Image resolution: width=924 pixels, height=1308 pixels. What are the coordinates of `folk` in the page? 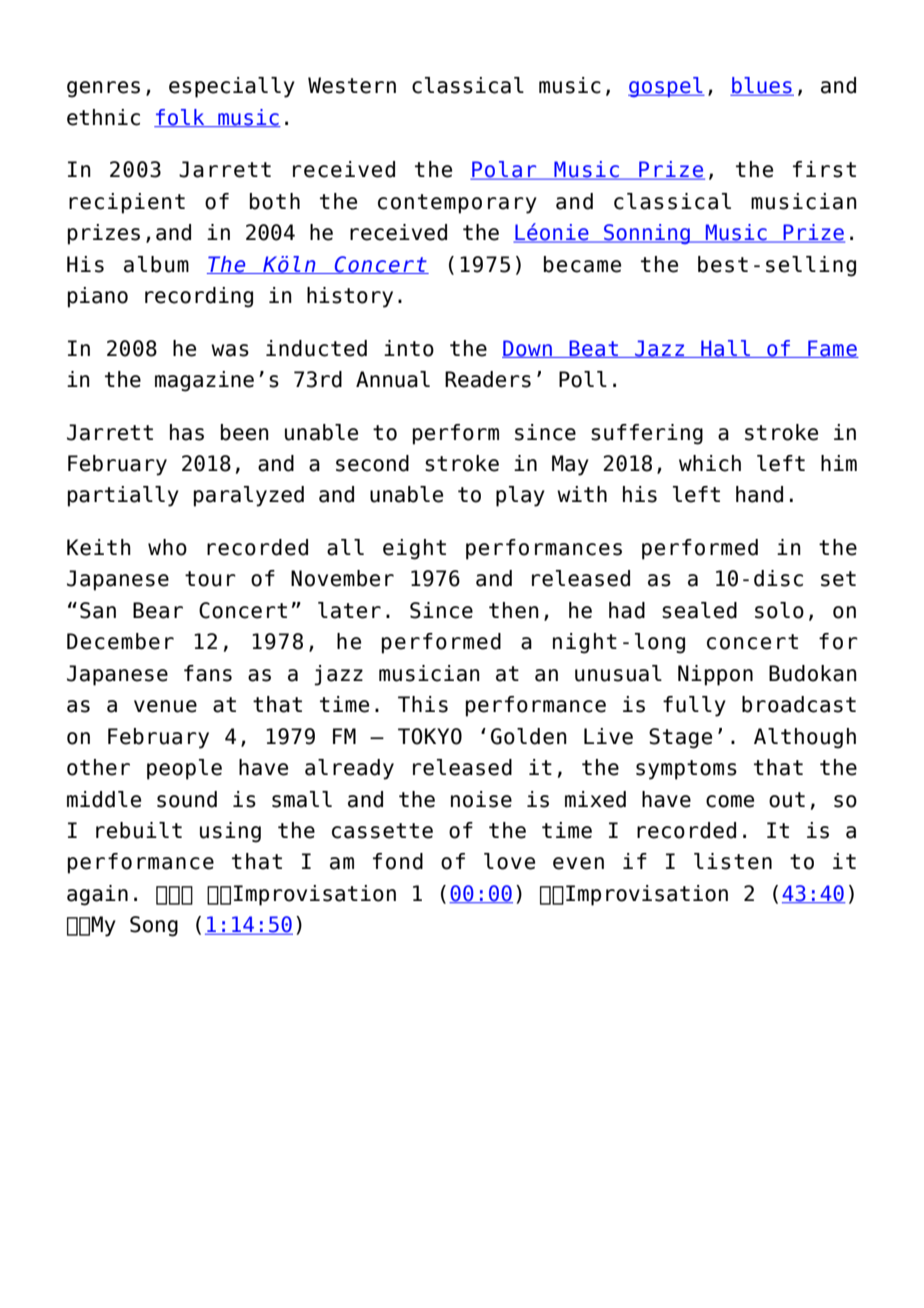 It's located at (180, 118).
